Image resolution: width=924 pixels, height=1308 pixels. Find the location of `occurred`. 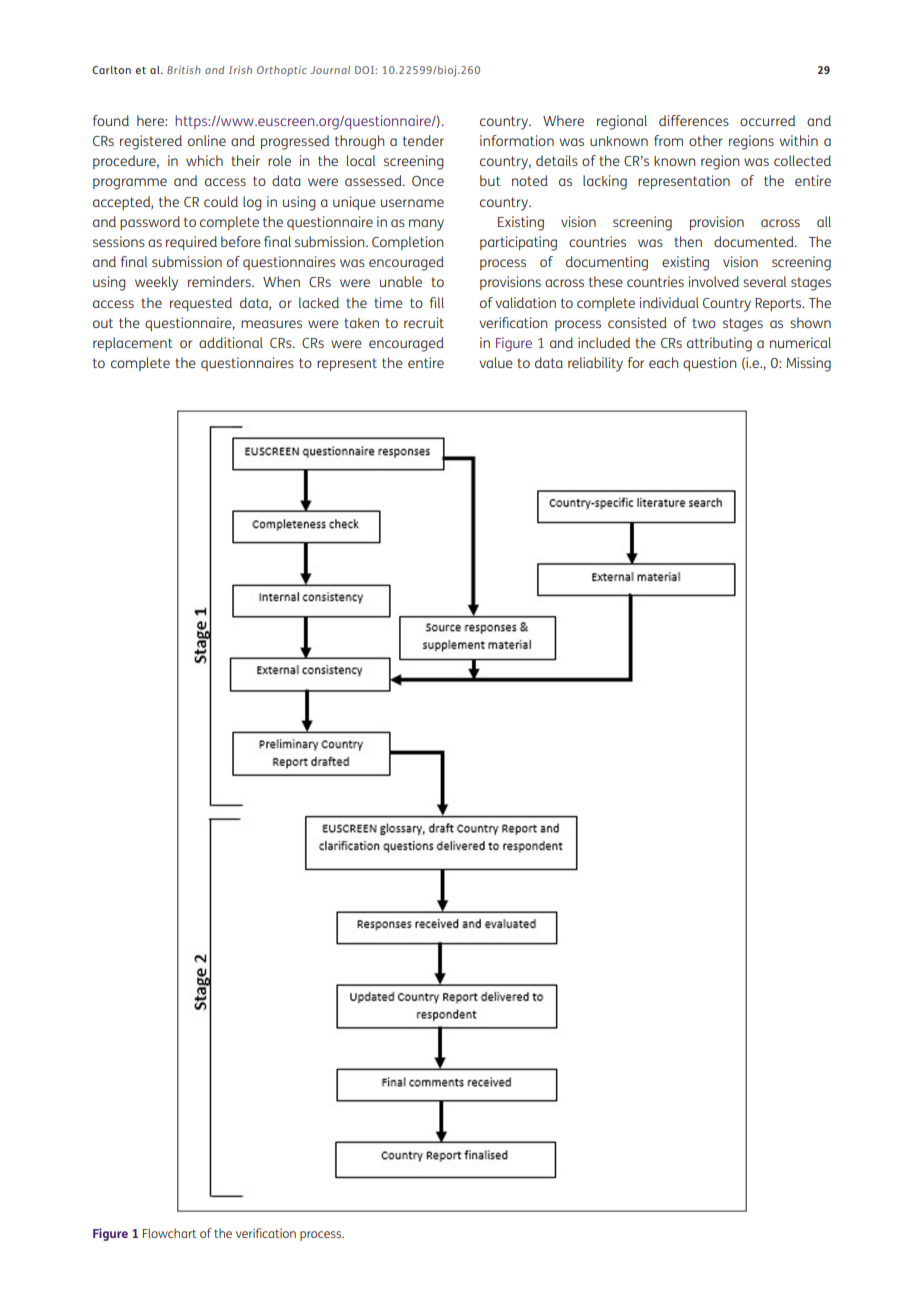

occurred is located at coordinates (767, 120).
